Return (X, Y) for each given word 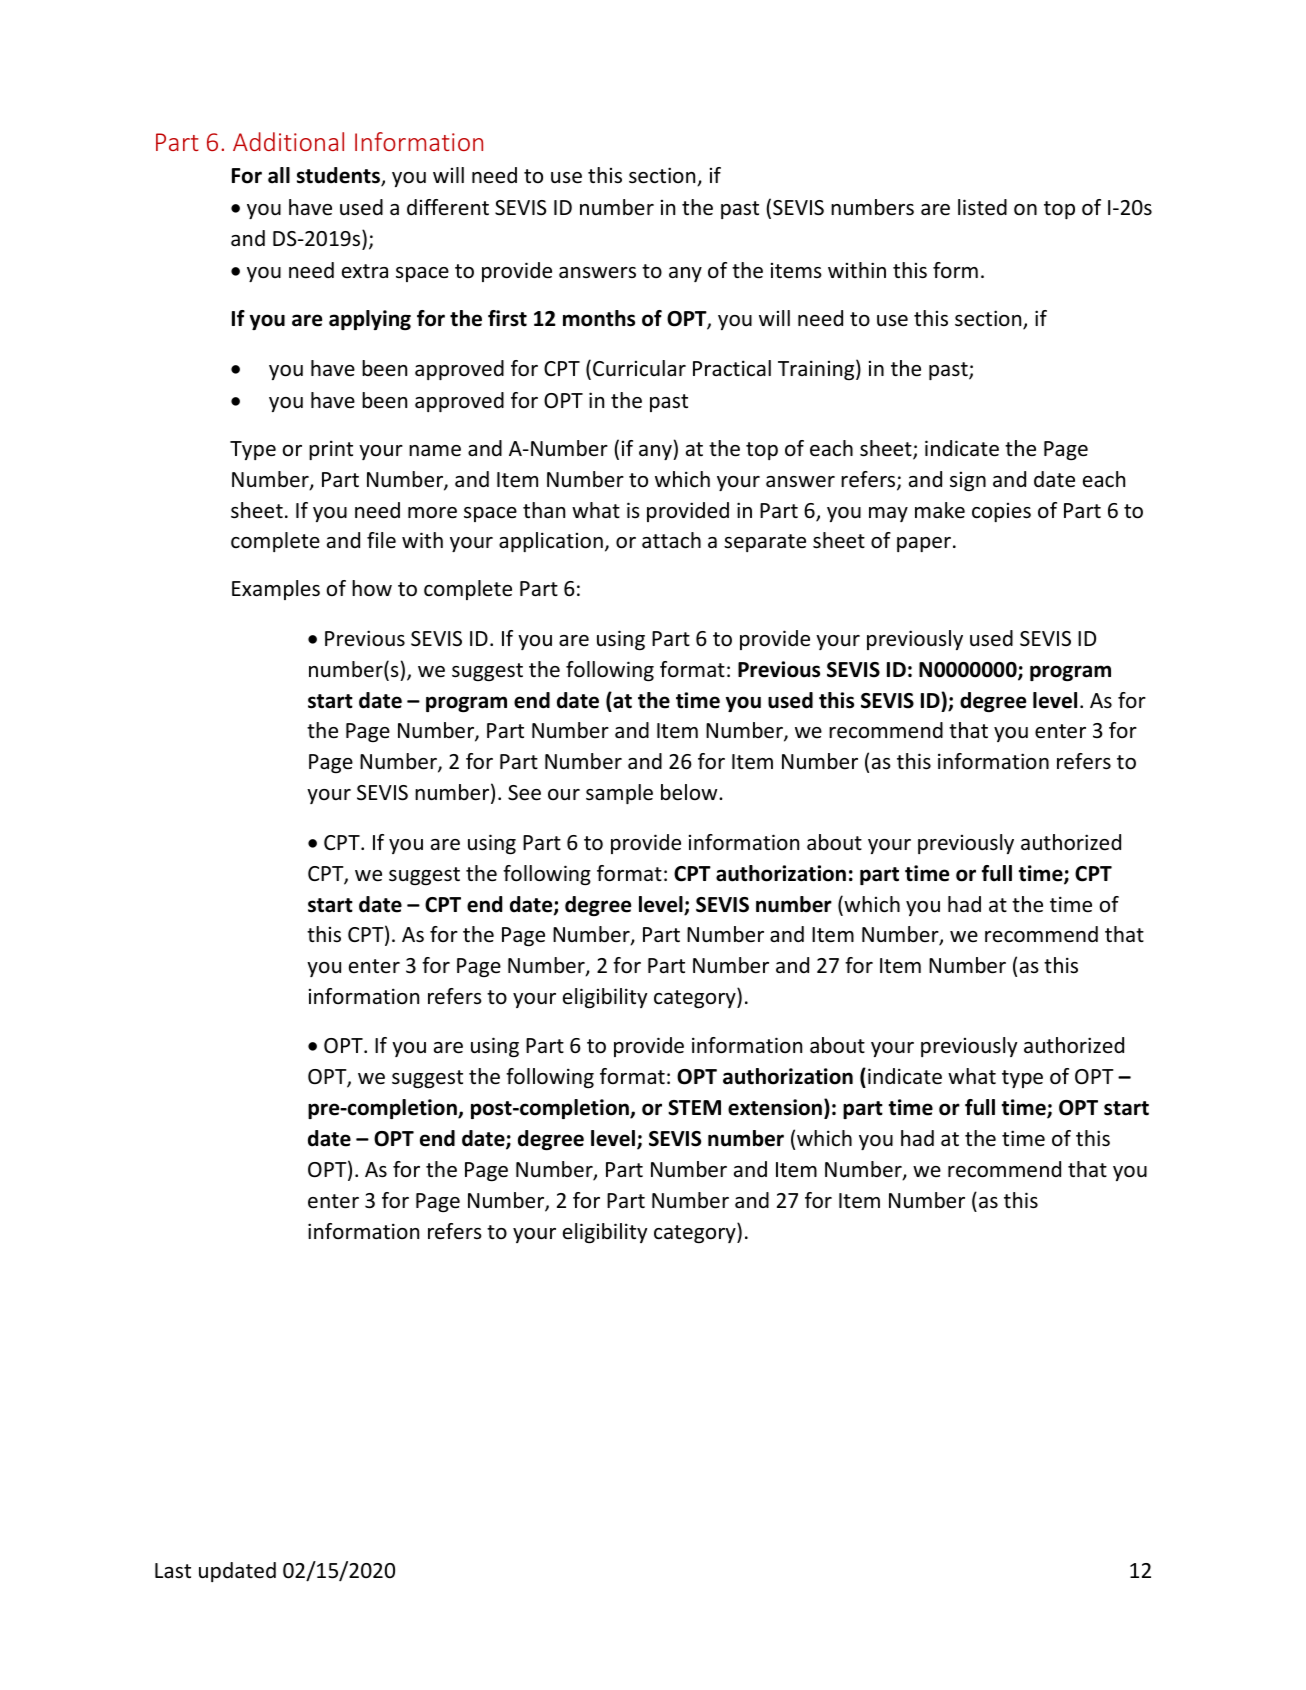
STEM (694, 1108)
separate (765, 543)
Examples (276, 590)
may (888, 514)
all (279, 175)
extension (775, 1107)
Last (173, 1570)
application (551, 542)
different (448, 207)
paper (925, 544)
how (372, 588)
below (690, 792)
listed (982, 207)
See (524, 793)
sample (619, 794)
